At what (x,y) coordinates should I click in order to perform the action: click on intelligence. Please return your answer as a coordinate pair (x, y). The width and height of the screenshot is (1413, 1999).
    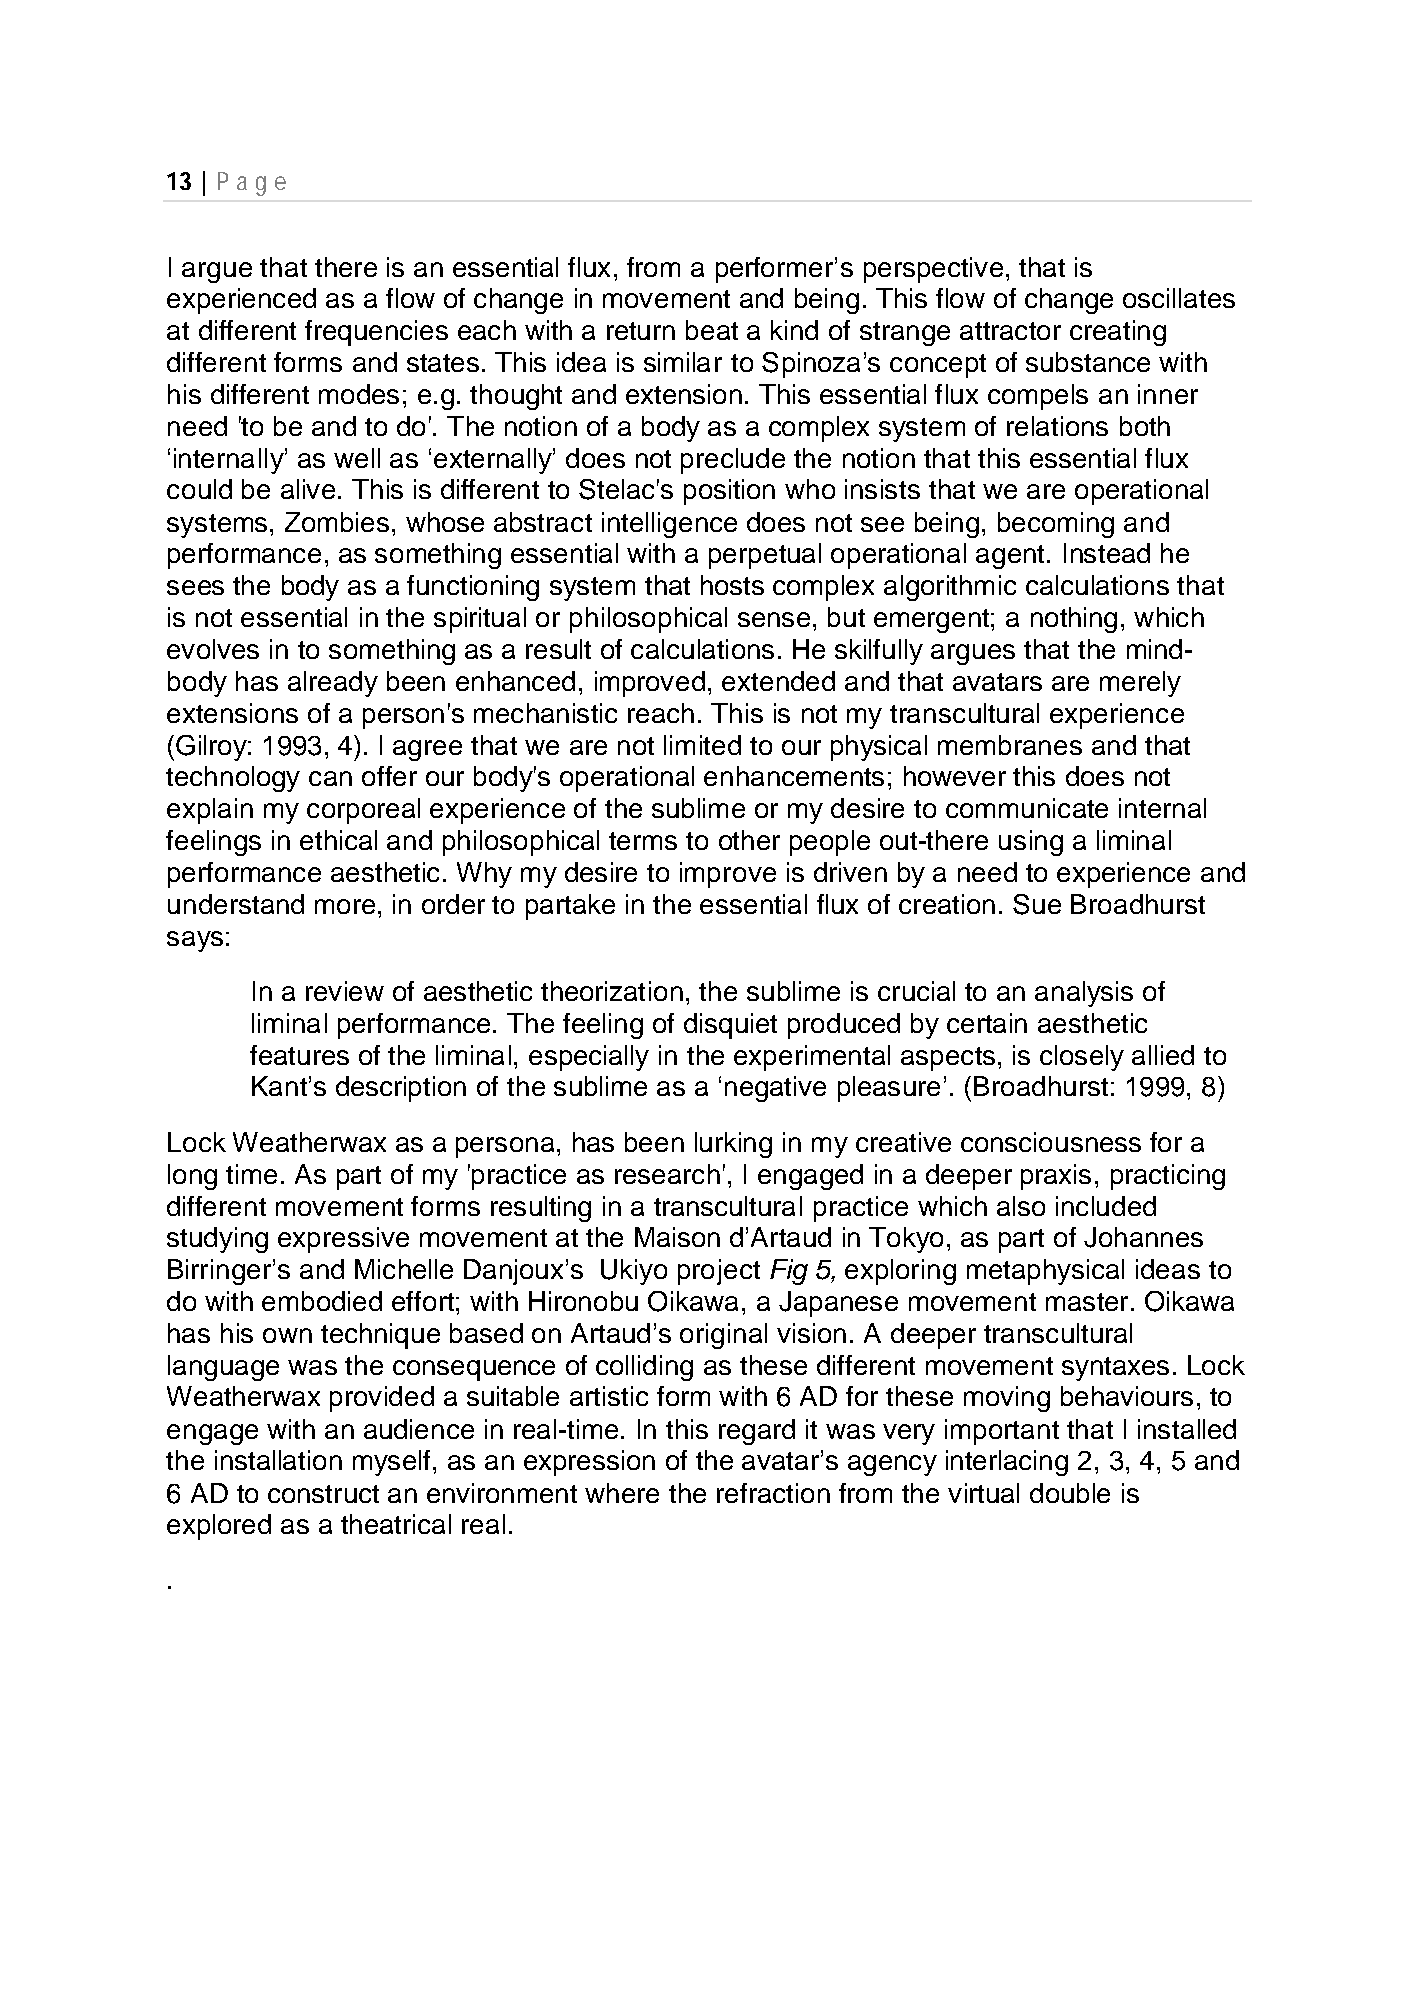
    Looking at the image, I should click on (669, 525).
